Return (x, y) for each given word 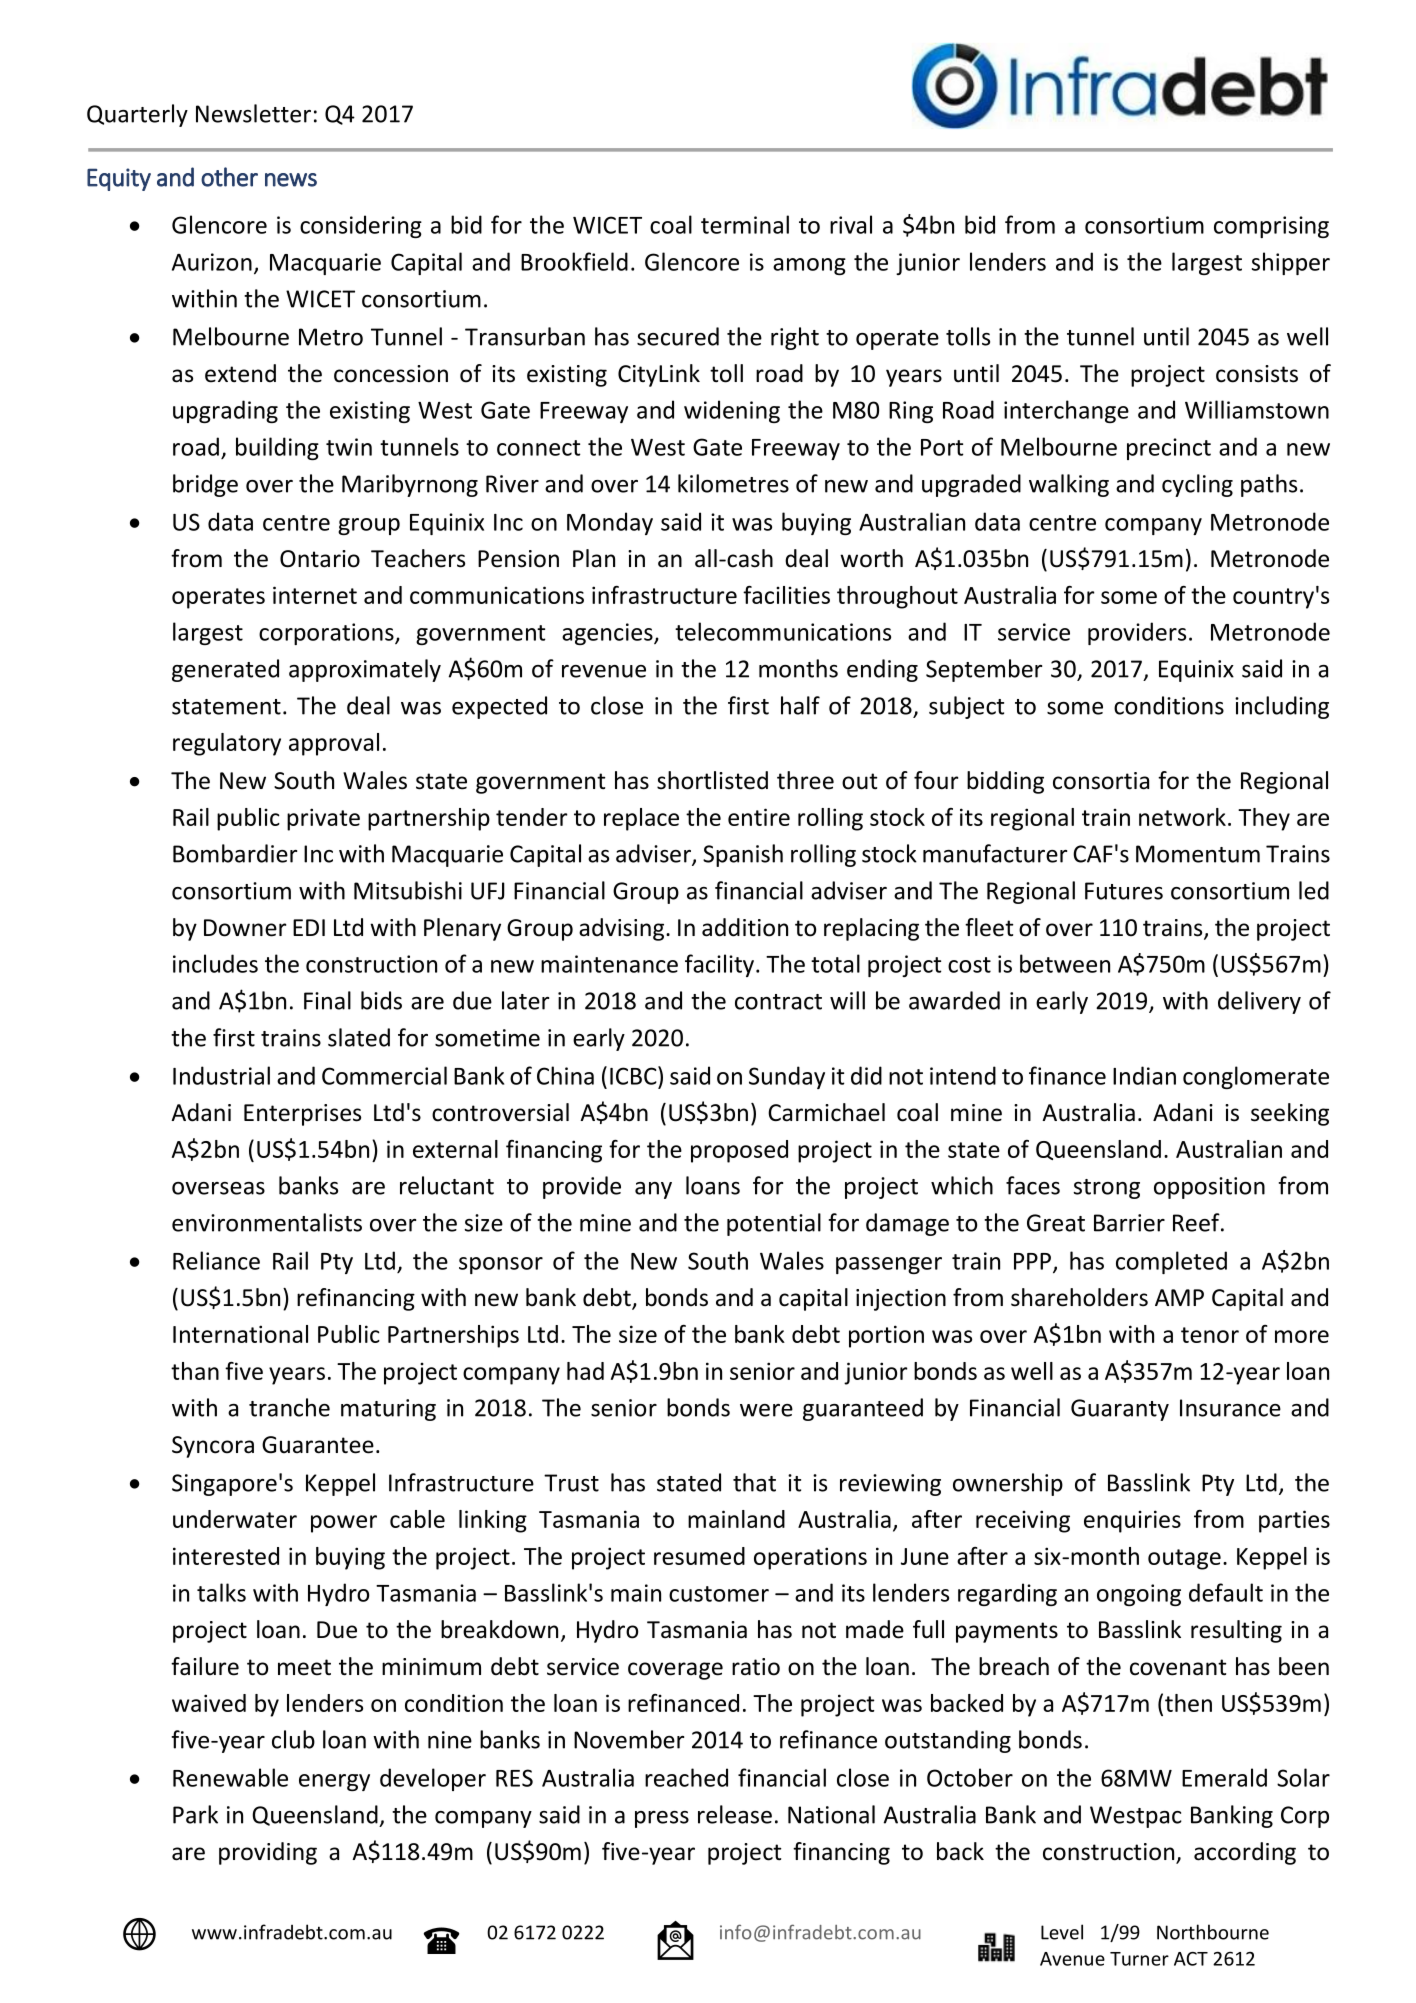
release (735, 1814)
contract (778, 1002)
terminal (745, 224)
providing (268, 1853)
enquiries (1132, 1521)
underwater (235, 1519)
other (229, 177)
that (754, 1482)
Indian (1144, 1075)
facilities (786, 595)
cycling (1197, 485)
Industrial (221, 1075)
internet (315, 595)
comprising (1271, 227)
